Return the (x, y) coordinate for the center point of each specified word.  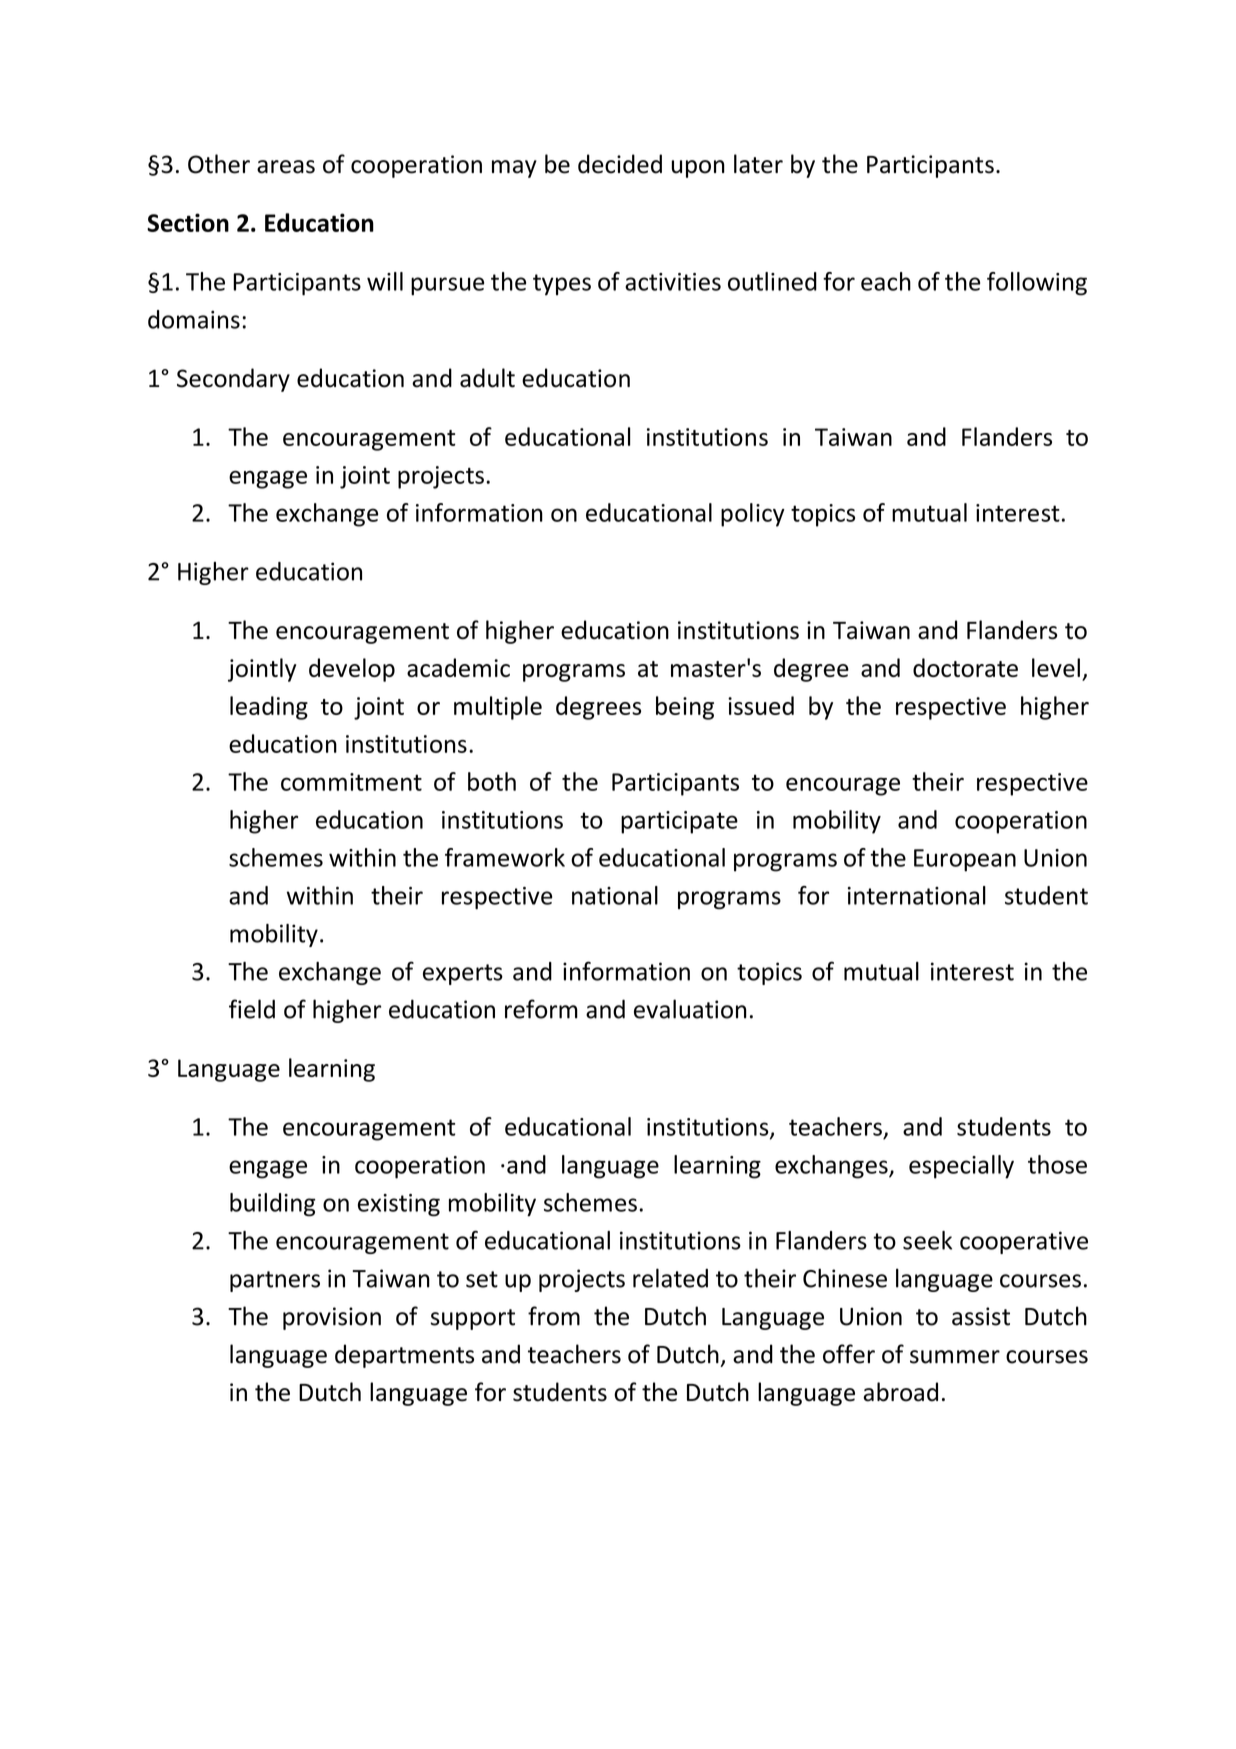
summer (955, 1357)
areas (286, 167)
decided (620, 164)
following (1037, 284)
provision (332, 1318)
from (554, 1316)
